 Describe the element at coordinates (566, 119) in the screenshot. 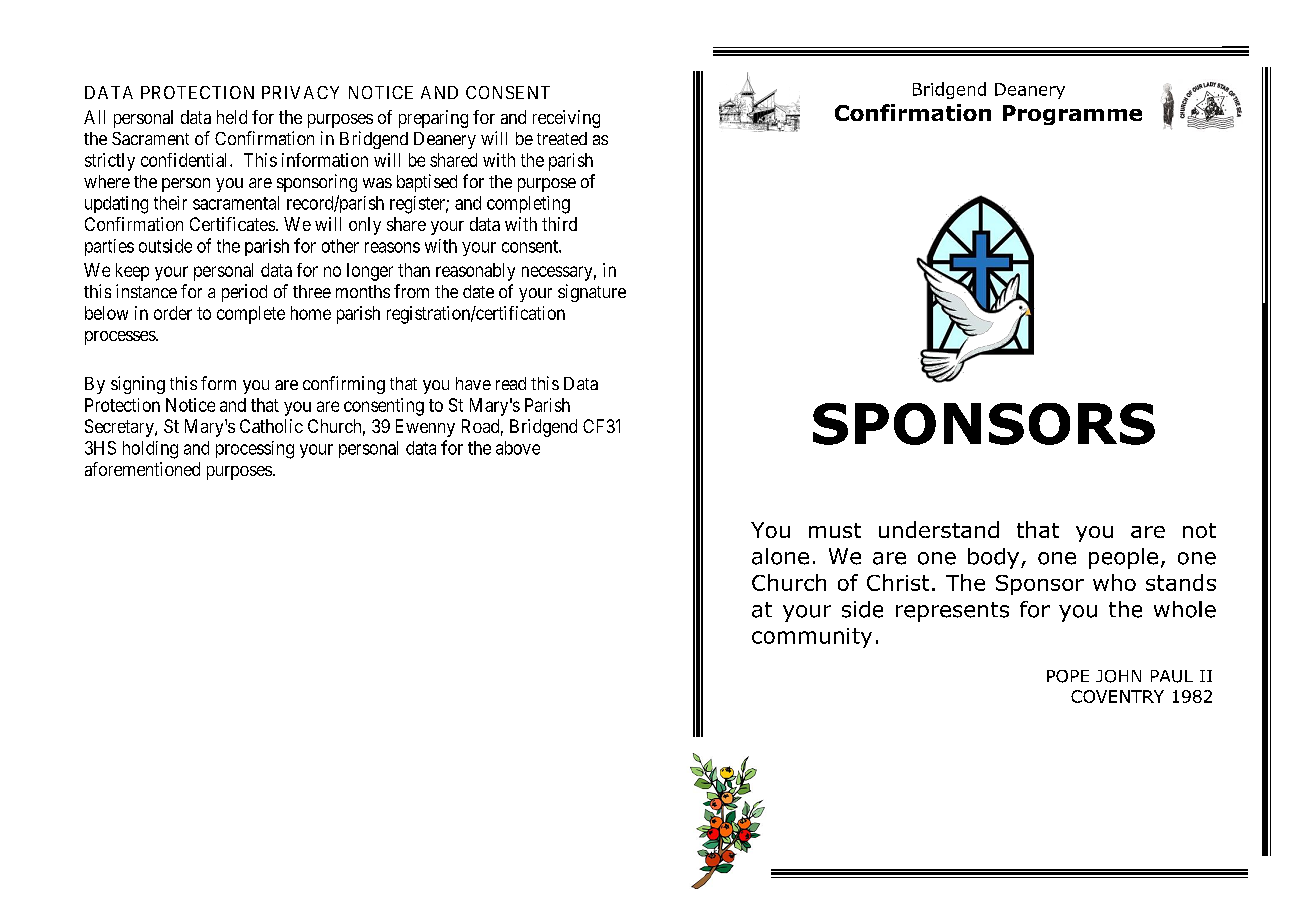

I see `receiving` at that location.
